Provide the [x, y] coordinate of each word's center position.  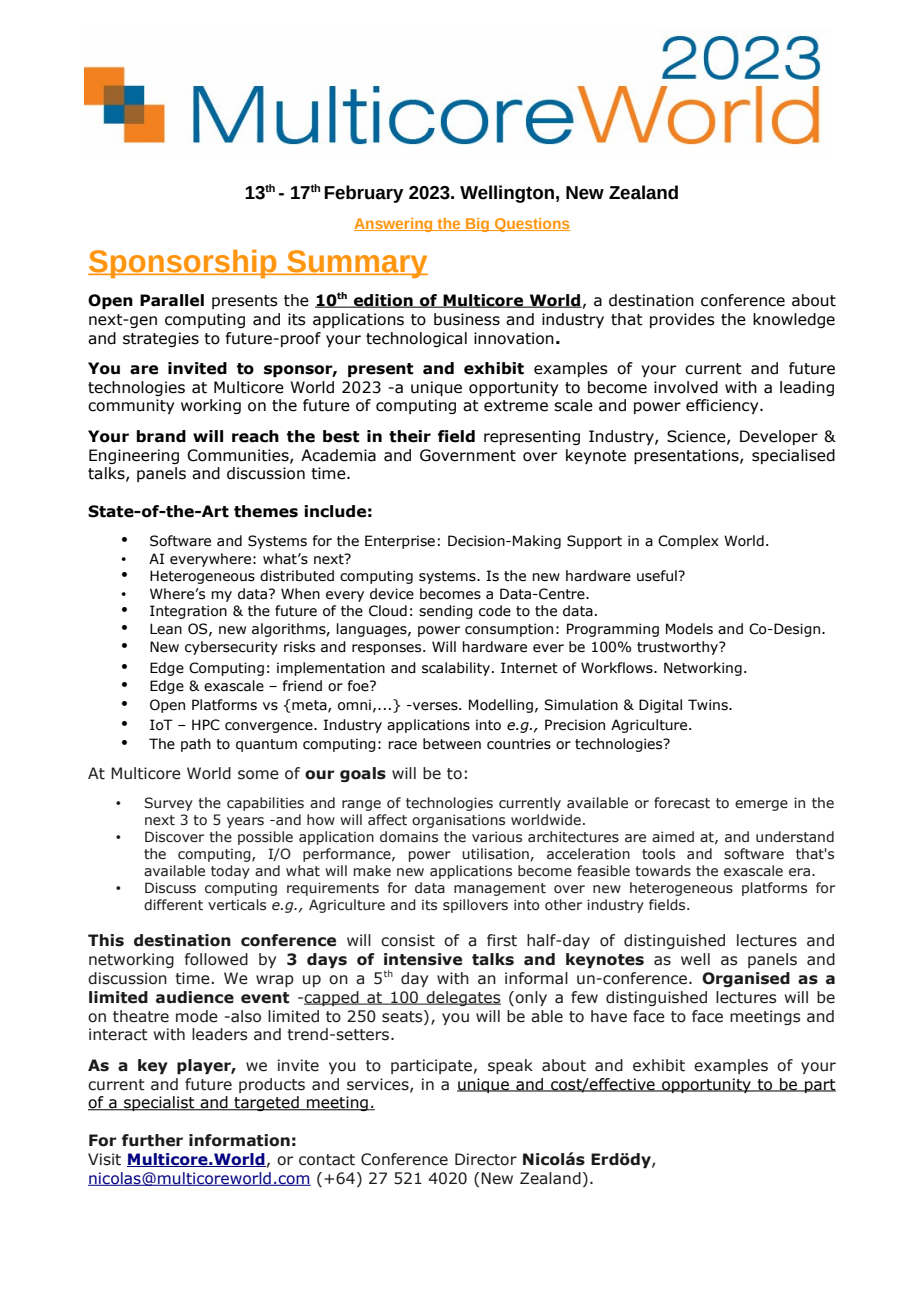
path [196, 745]
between [452, 744]
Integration [188, 612]
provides [682, 320]
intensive [423, 959]
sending [446, 612]
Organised [746, 979]
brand [161, 436]
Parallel [172, 300]
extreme [516, 406]
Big [478, 225]
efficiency [723, 406]
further [152, 1140]
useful [658, 576]
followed [216, 959]
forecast [682, 803]
